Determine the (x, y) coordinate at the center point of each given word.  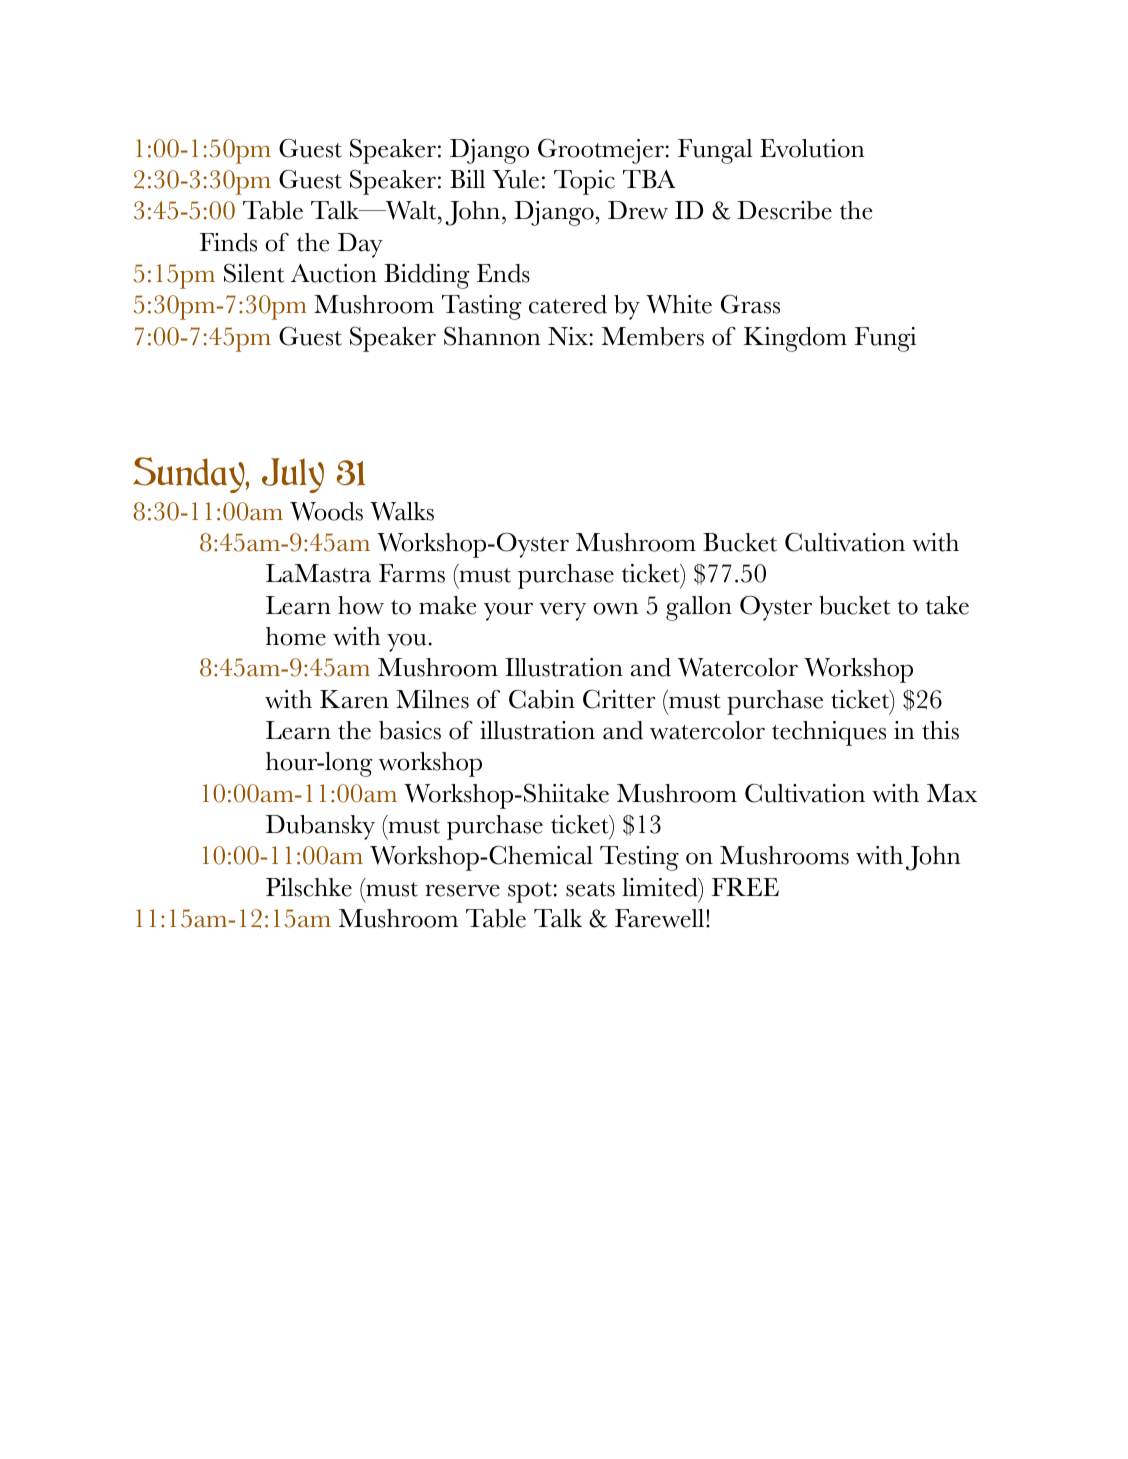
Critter (619, 699)
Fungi (885, 339)
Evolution (812, 148)
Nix (568, 336)
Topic (584, 182)
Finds (228, 242)
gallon (699, 608)
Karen (354, 699)
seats (590, 889)
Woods (326, 511)
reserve (462, 890)
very (563, 611)
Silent (254, 273)
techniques (829, 733)
